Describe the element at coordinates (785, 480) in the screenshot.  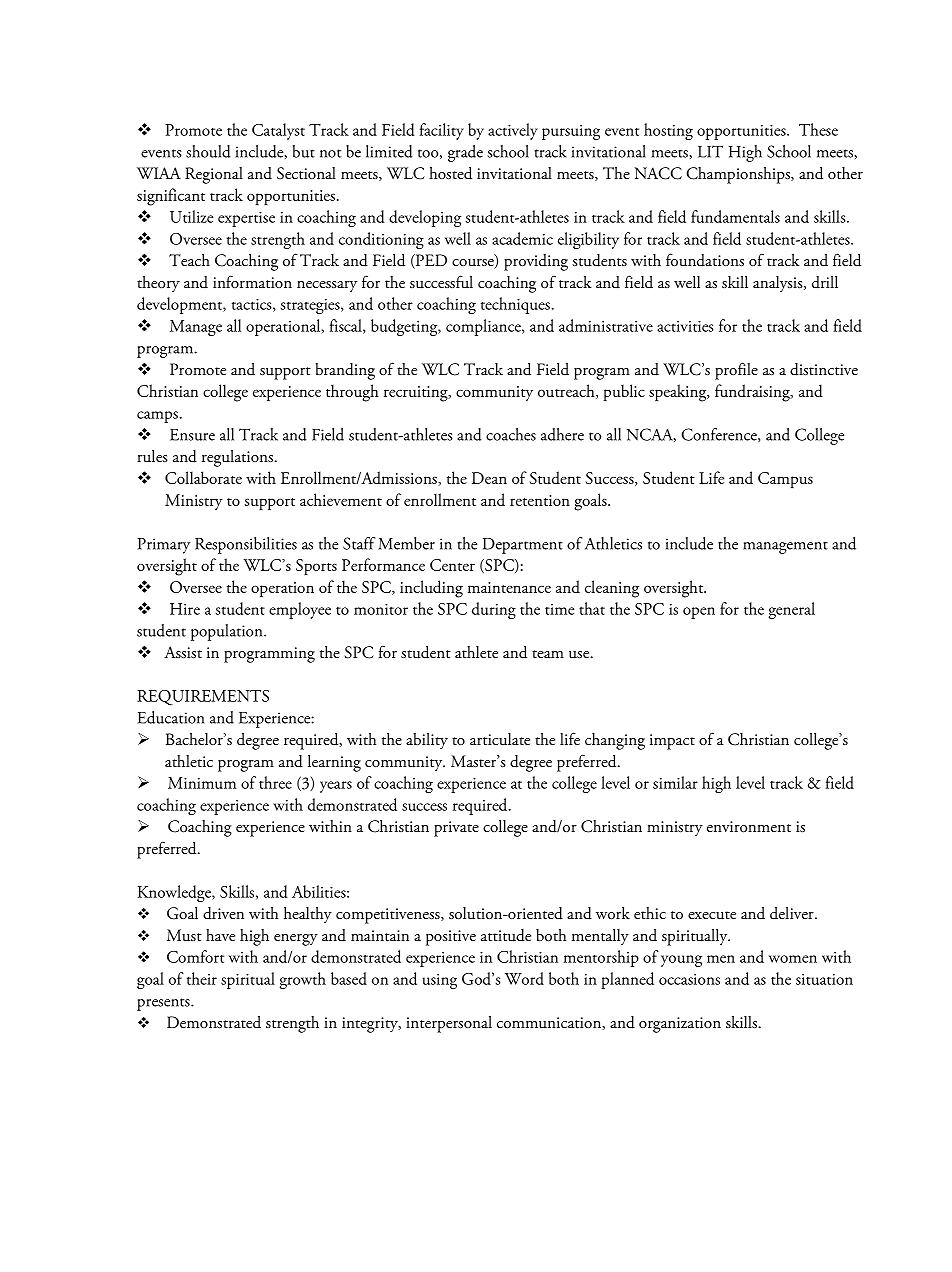
I see `Campus` at that location.
